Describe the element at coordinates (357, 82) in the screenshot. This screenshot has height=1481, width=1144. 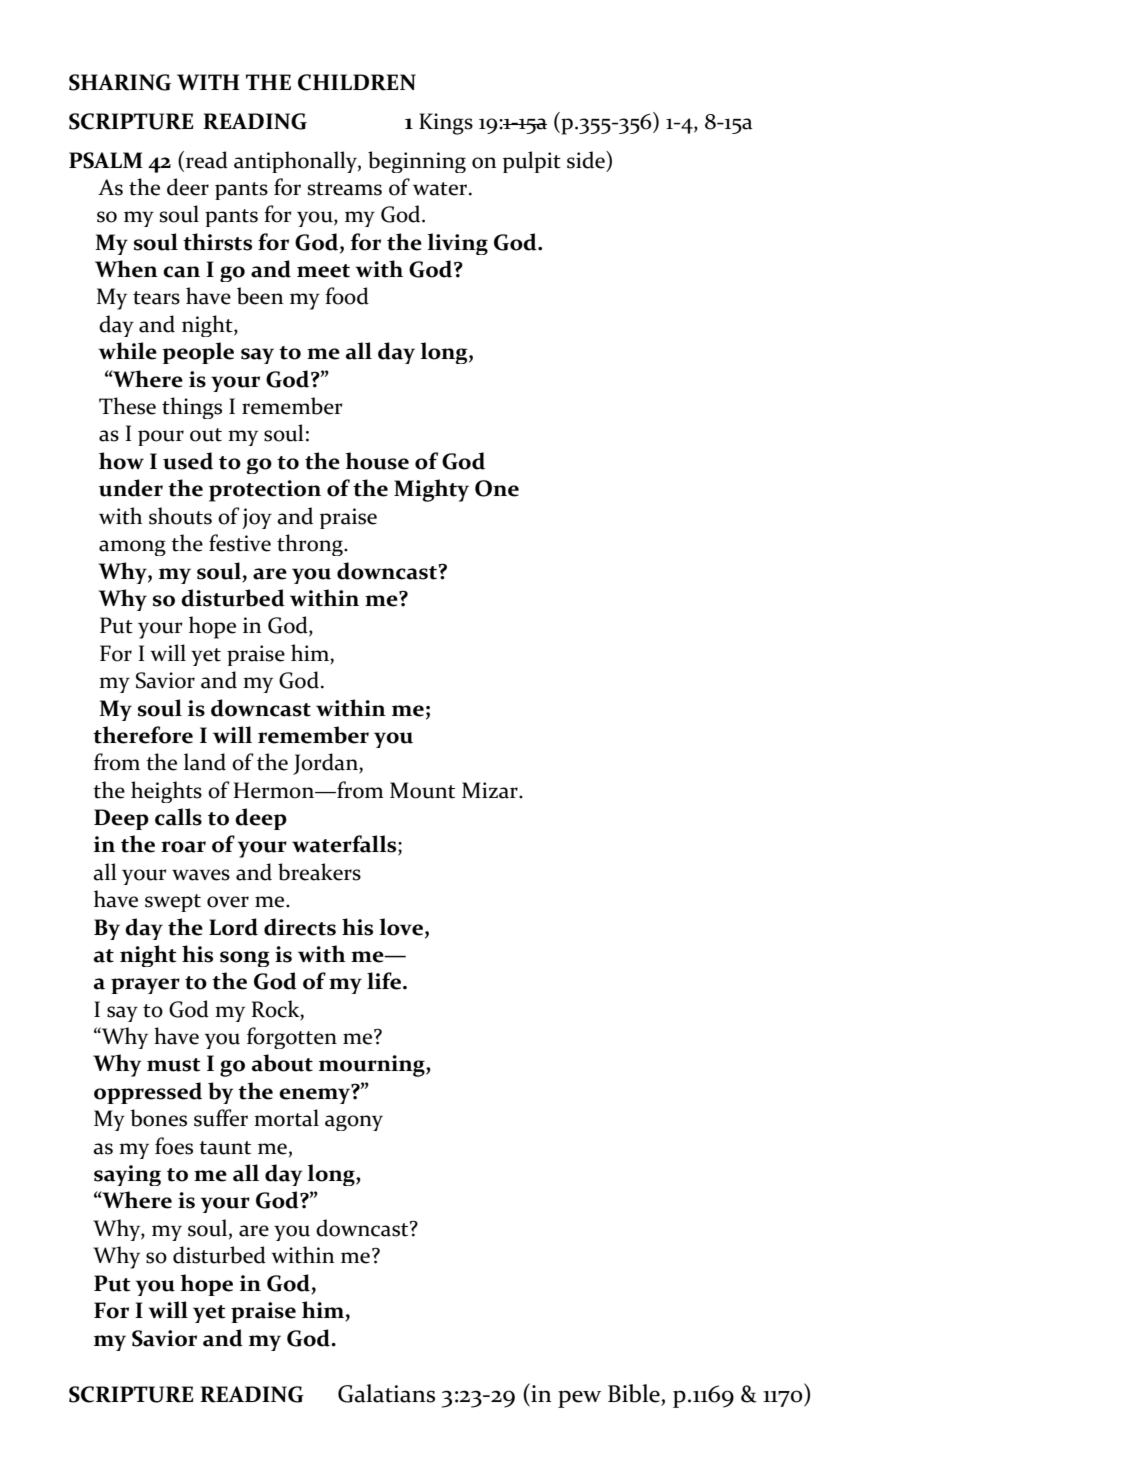
I see `CHILDREN` at that location.
